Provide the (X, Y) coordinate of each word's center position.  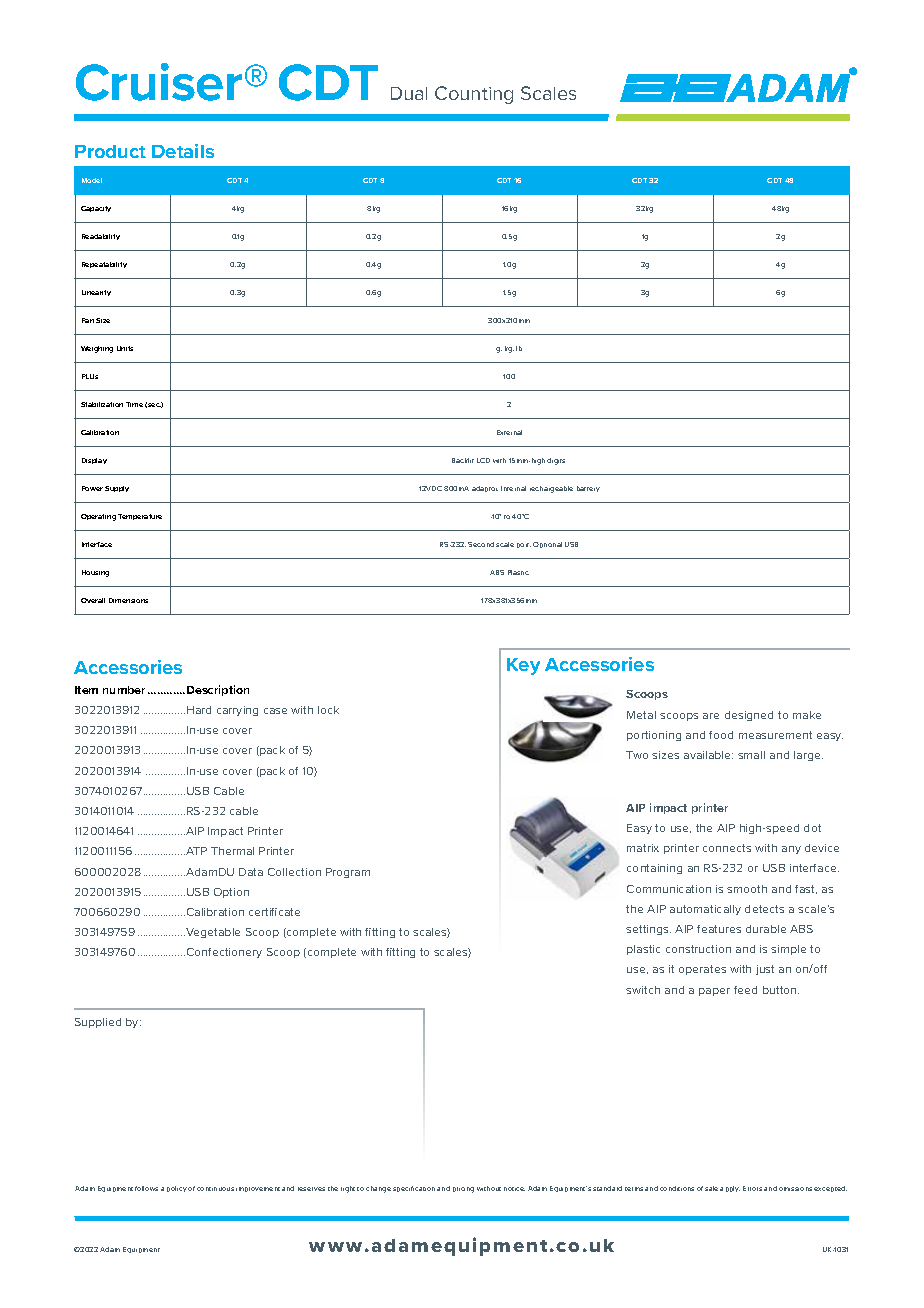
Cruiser (159, 82)
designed (749, 716)
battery (588, 489)
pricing (463, 1190)
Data (251, 872)
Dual (409, 93)
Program (348, 873)
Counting (474, 95)
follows (146, 1188)
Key (523, 666)
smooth (747, 889)
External (509, 432)
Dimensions (128, 600)
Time (134, 404)
